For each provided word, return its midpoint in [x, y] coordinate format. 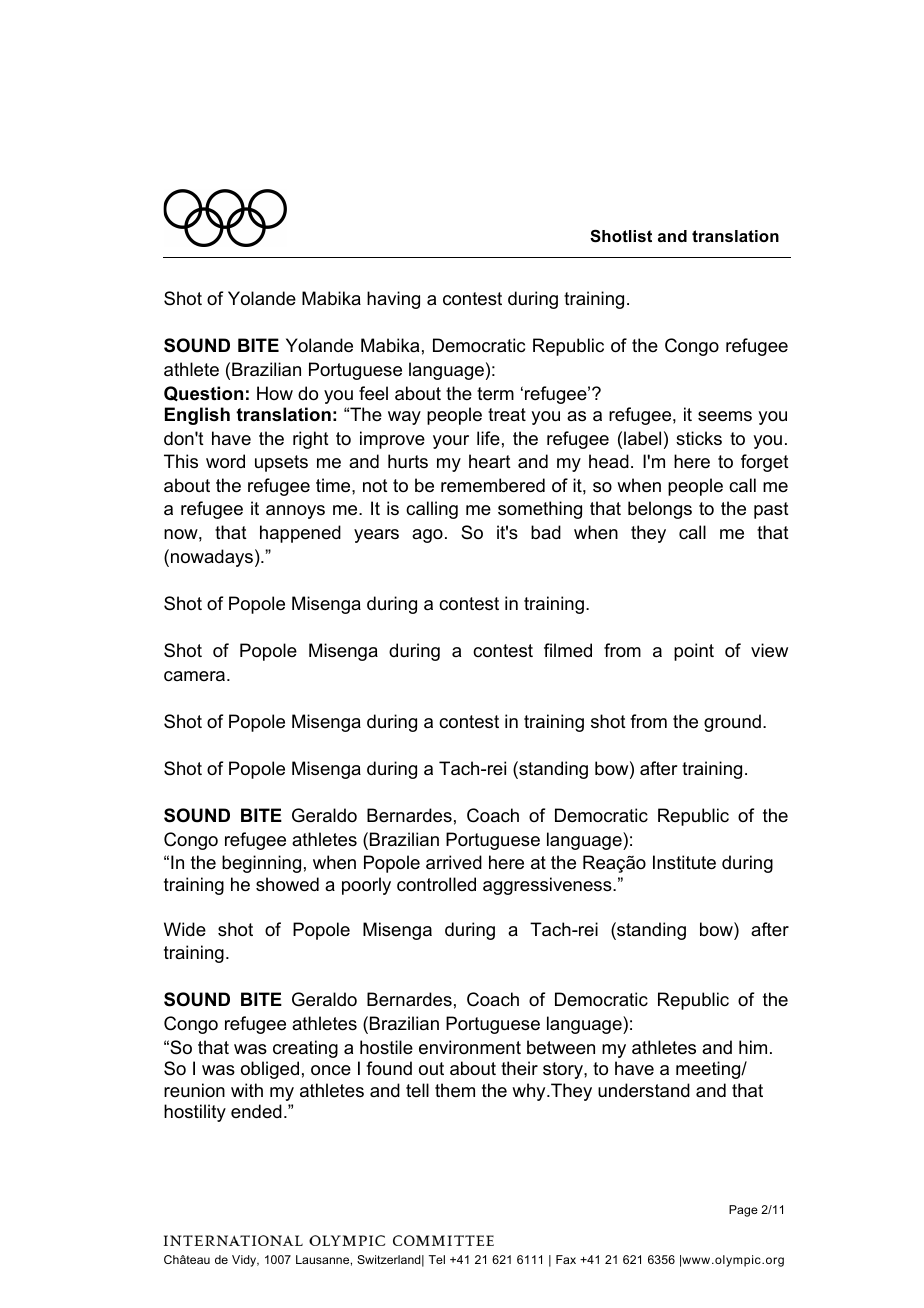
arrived [454, 862]
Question [203, 393]
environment [470, 1047]
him [753, 1047]
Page [743, 1211]
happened [300, 534]
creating [305, 1049]
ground [732, 723]
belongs [660, 510]
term [495, 394]
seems [725, 416]
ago [427, 536]
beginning [261, 864]
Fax [566, 1259]
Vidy [245, 1261]
